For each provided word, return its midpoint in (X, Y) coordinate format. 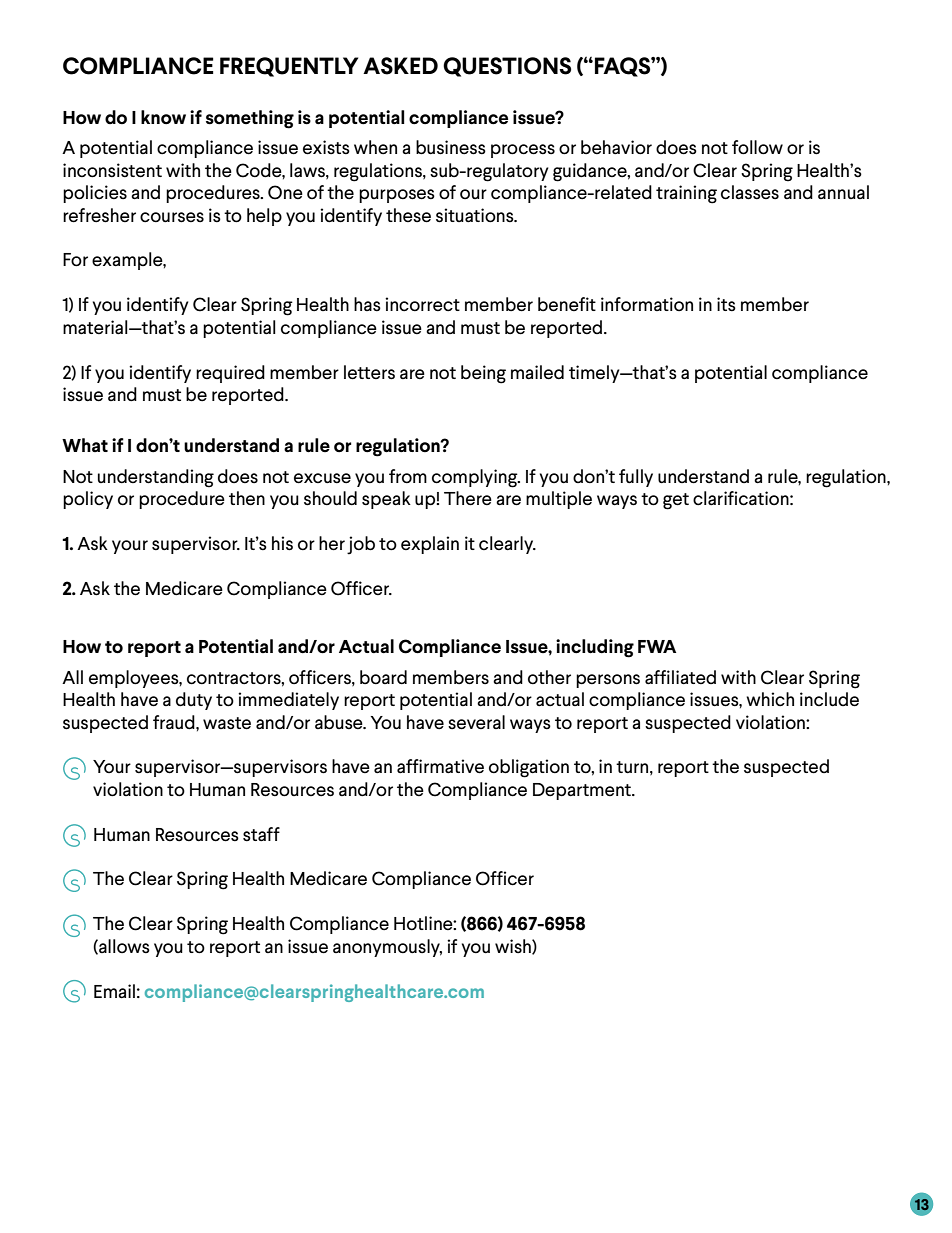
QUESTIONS (507, 67)
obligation (529, 768)
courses (172, 217)
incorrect (422, 304)
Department (583, 791)
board (383, 677)
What (85, 445)
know (163, 117)
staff (261, 834)
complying (476, 478)
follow (757, 147)
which (770, 699)
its (726, 304)
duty (194, 701)
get (676, 501)
